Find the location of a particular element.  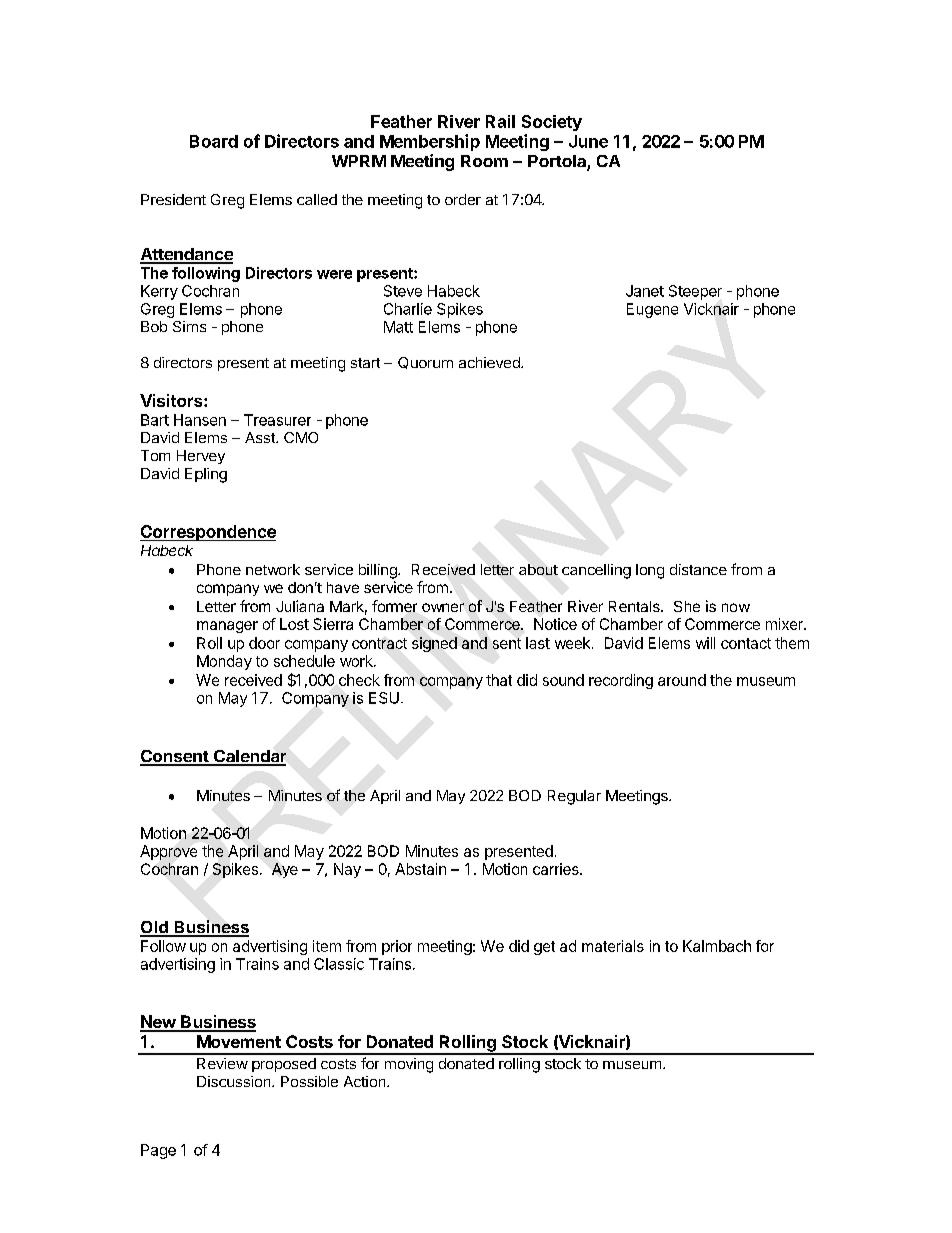

June is located at coordinates (588, 141).
